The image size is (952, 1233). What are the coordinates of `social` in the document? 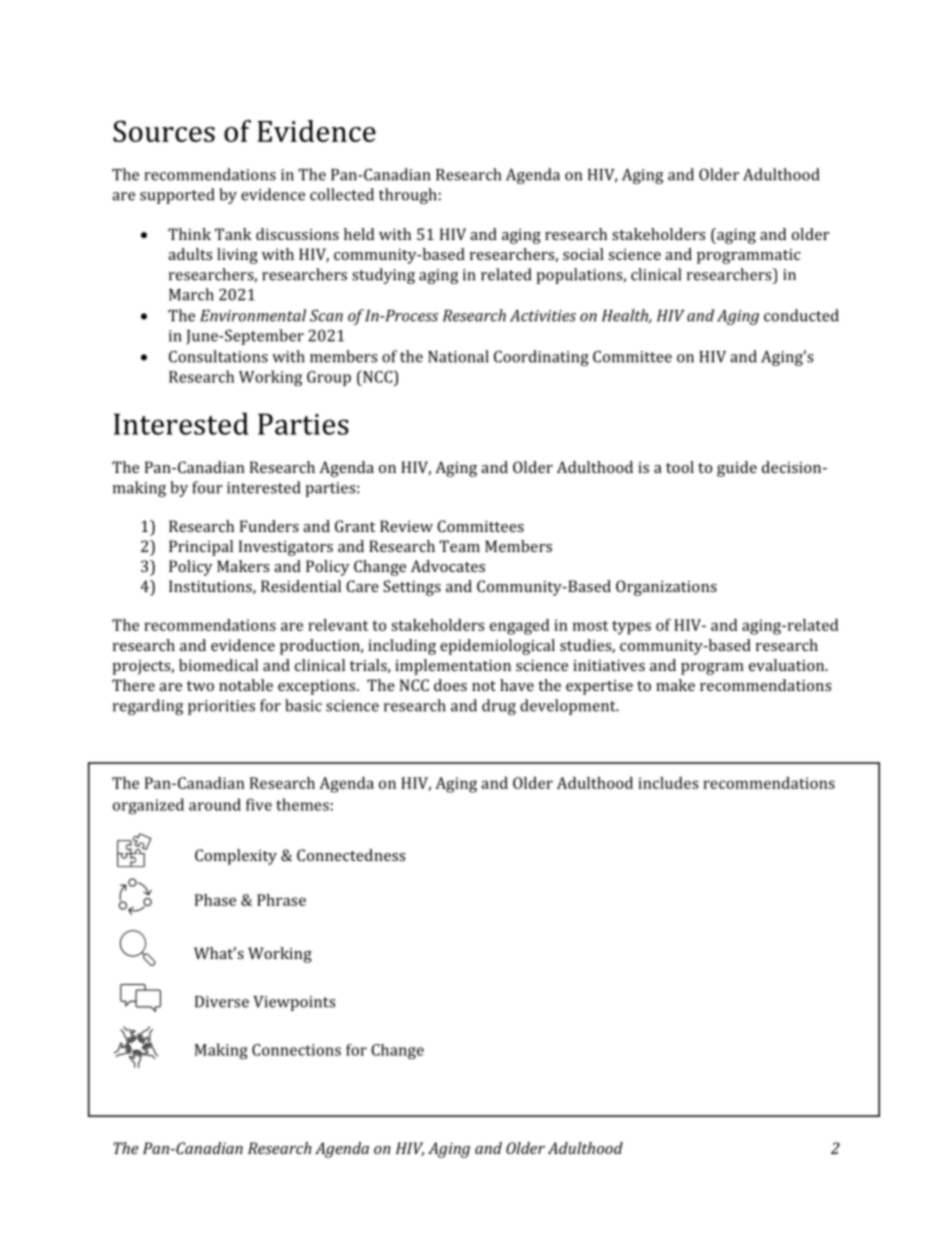 It's located at (583, 254).
